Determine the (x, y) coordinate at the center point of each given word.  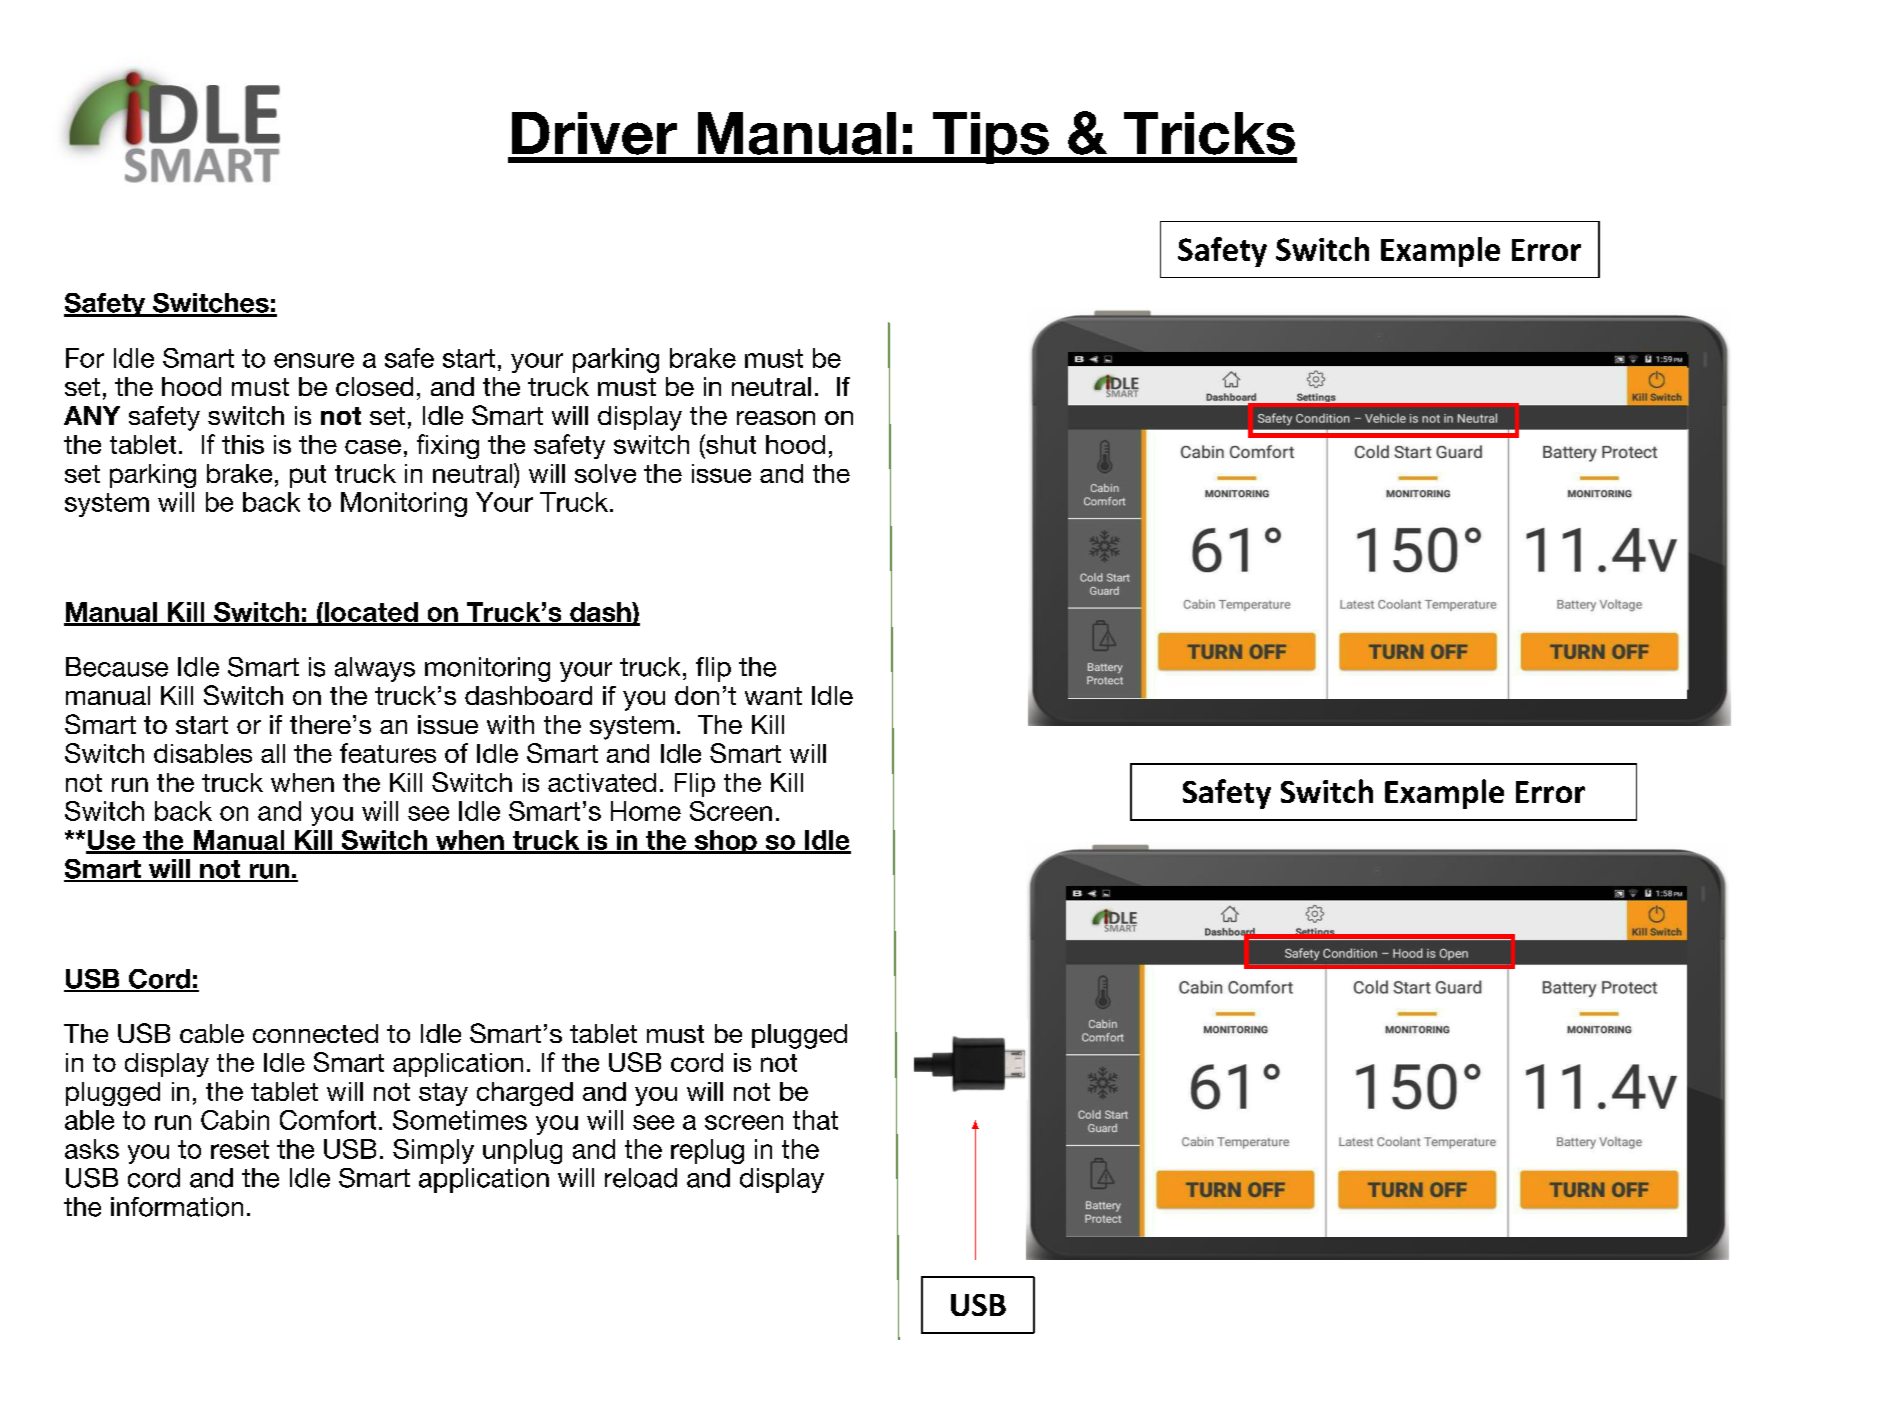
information (177, 1207)
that (815, 1120)
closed (374, 386)
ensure (314, 360)
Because (117, 667)
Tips (990, 138)
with (510, 724)
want (773, 696)
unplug (522, 1151)
